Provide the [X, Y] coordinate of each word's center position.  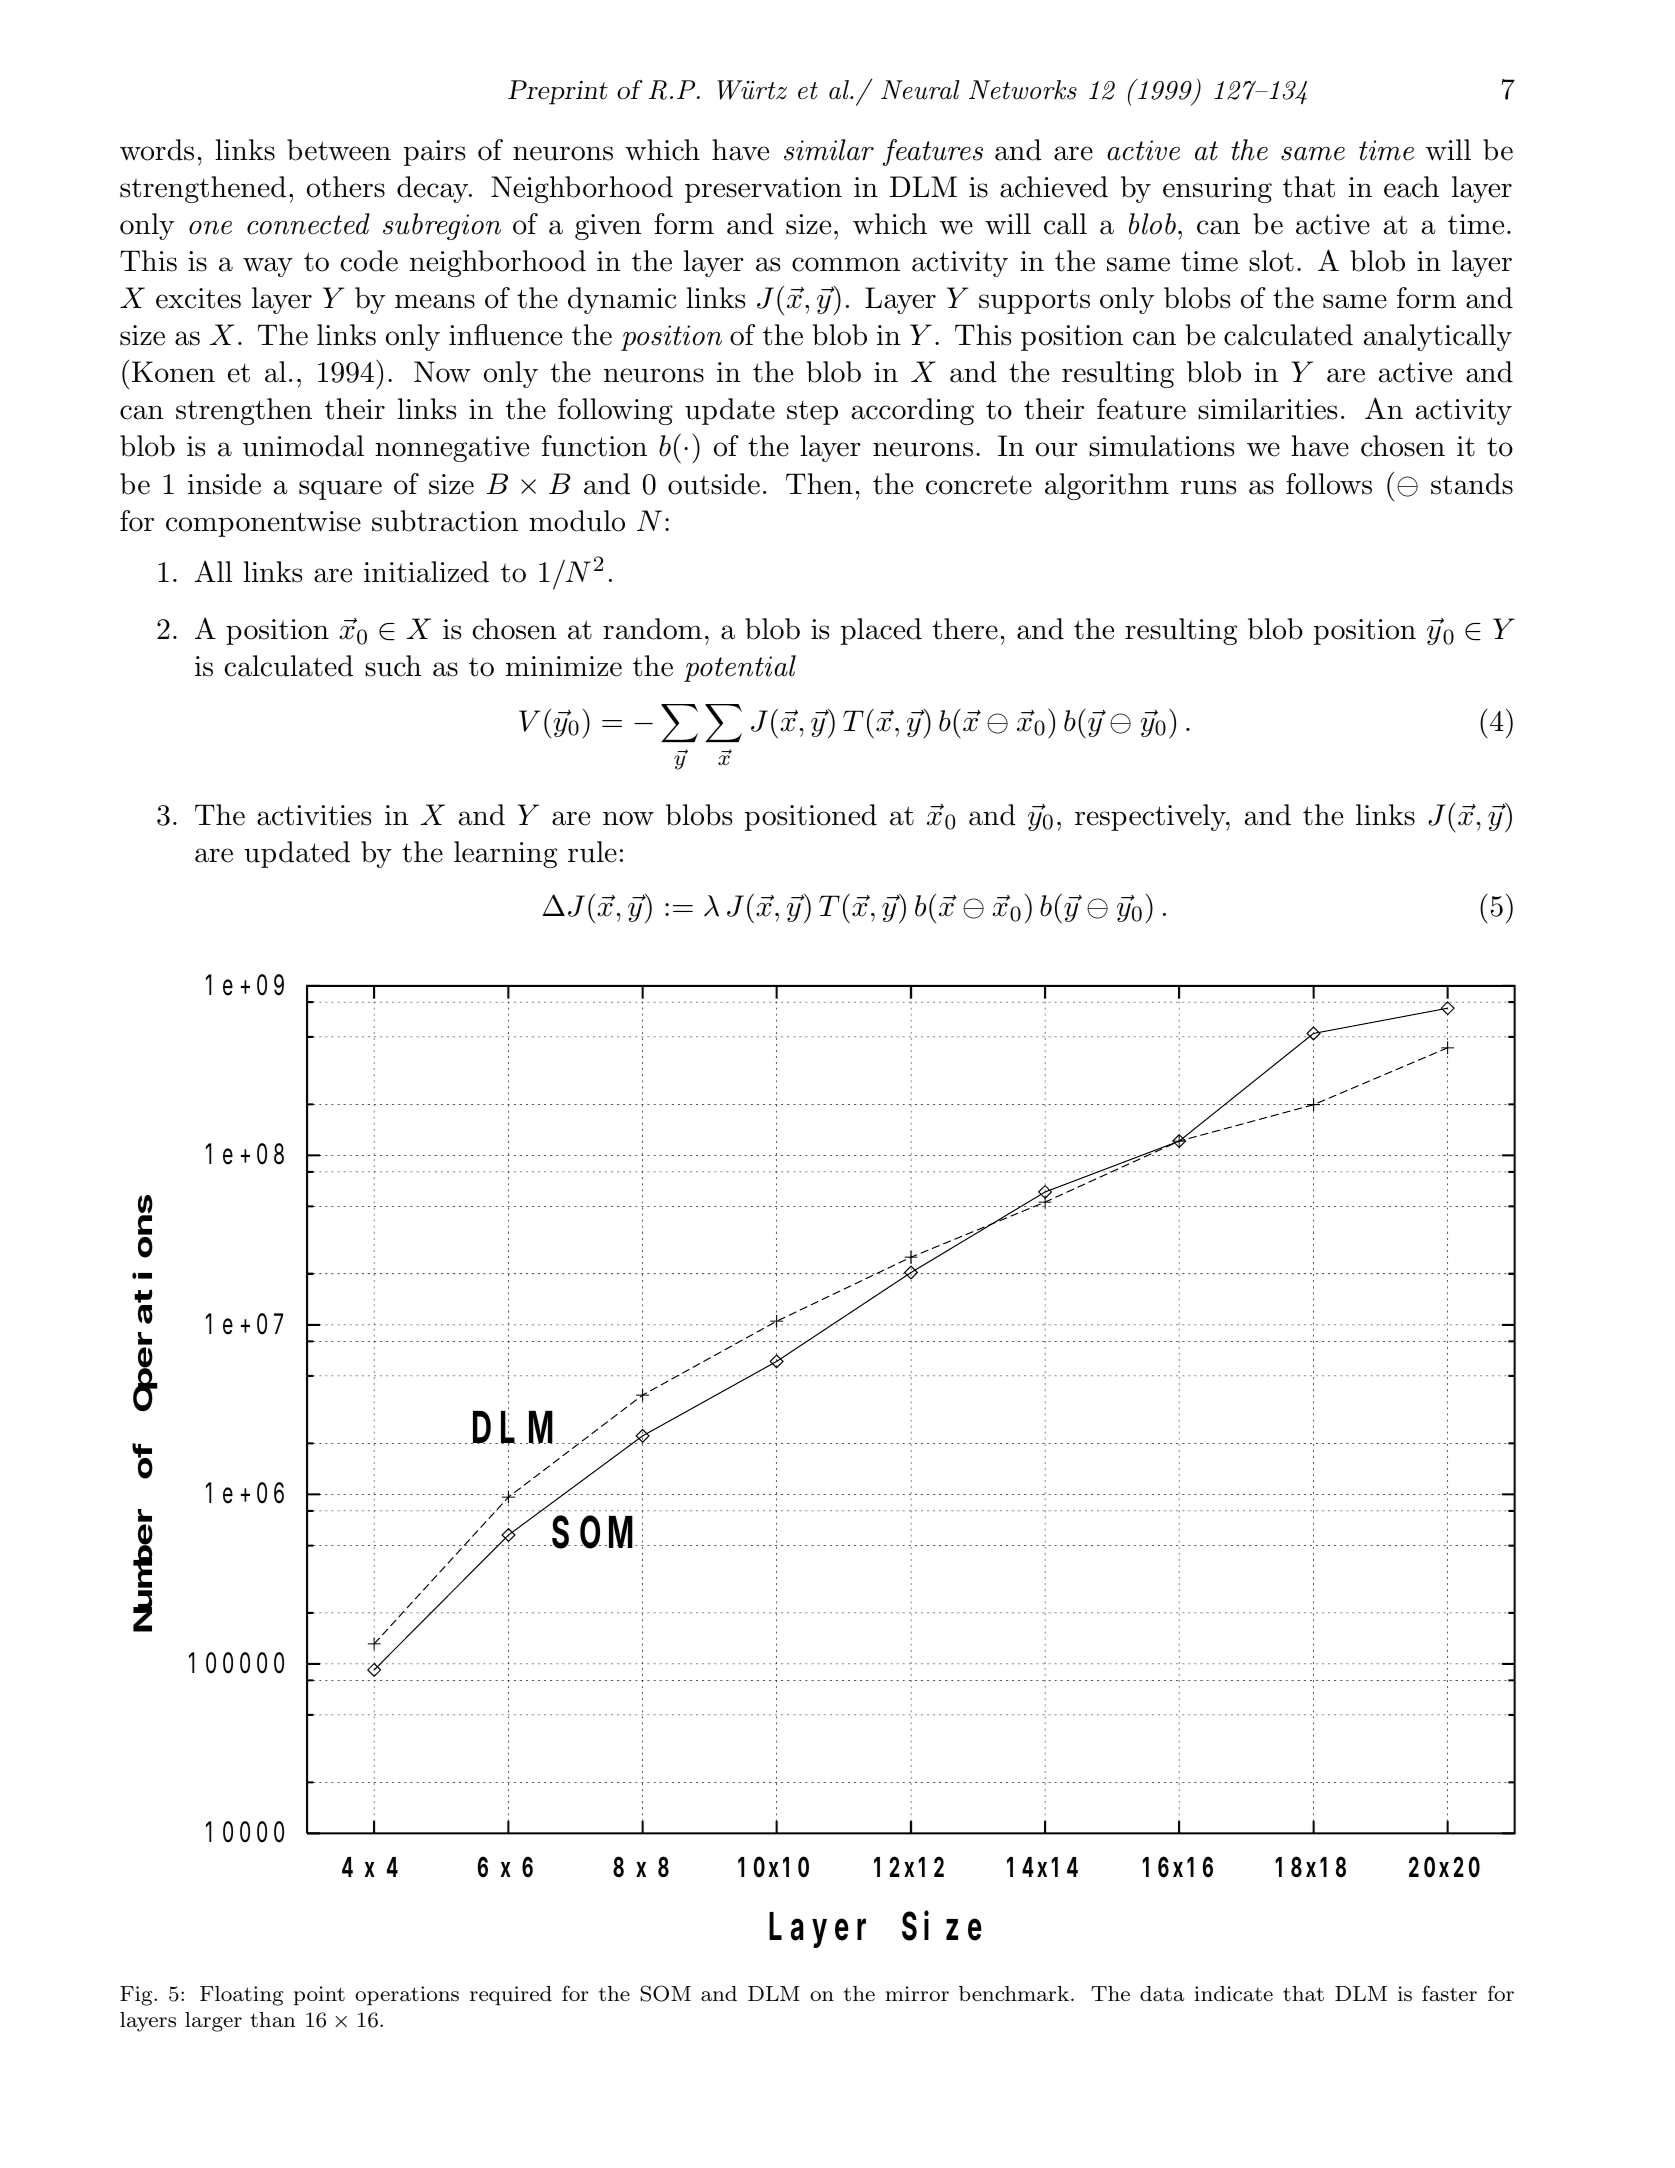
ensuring [1217, 190]
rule [592, 852]
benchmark [1014, 1993]
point [319, 1996]
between [339, 150]
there [965, 629]
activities [314, 815]
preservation [763, 190]
